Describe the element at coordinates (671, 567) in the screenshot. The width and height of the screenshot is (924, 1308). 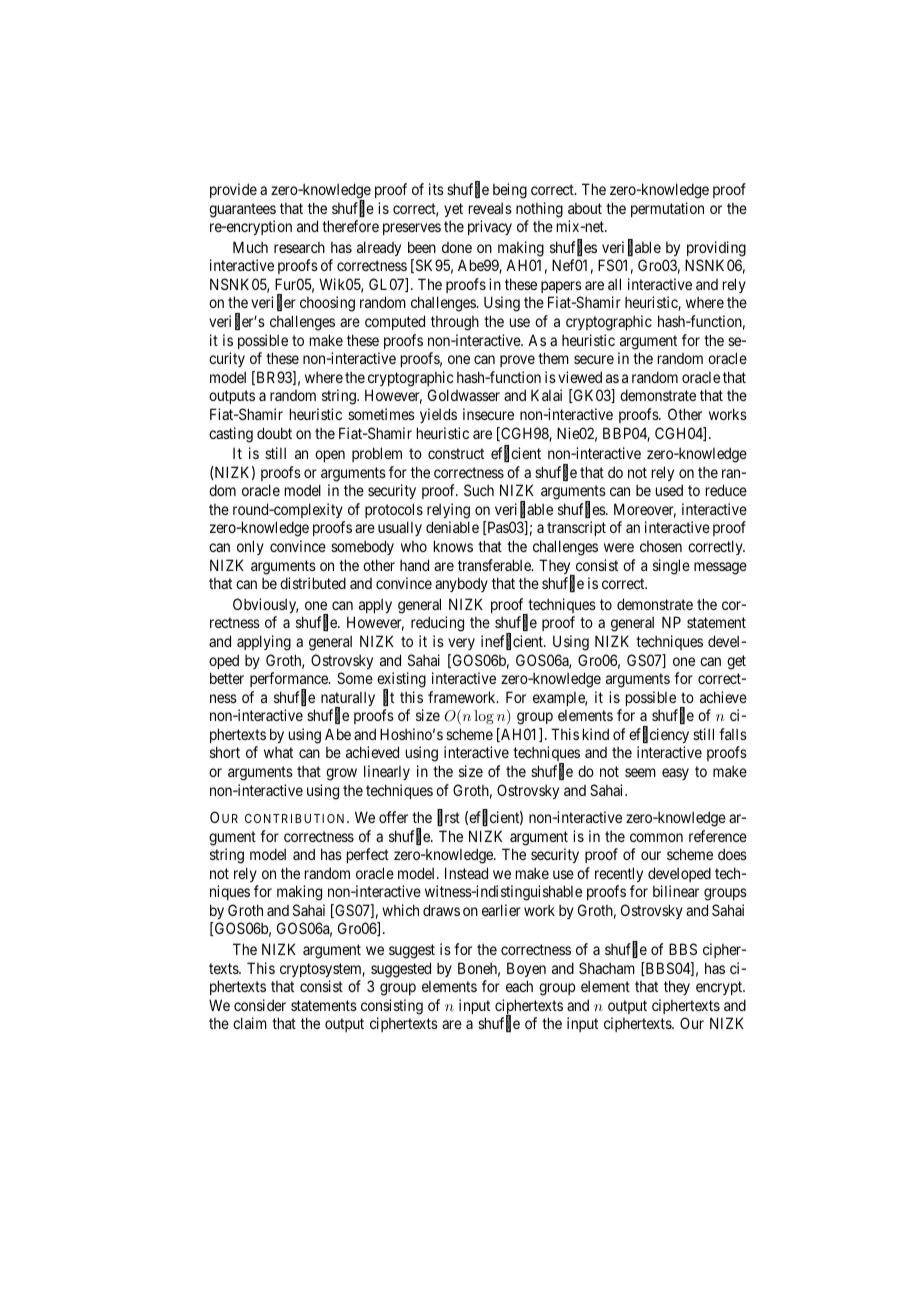
I see `single` at that location.
